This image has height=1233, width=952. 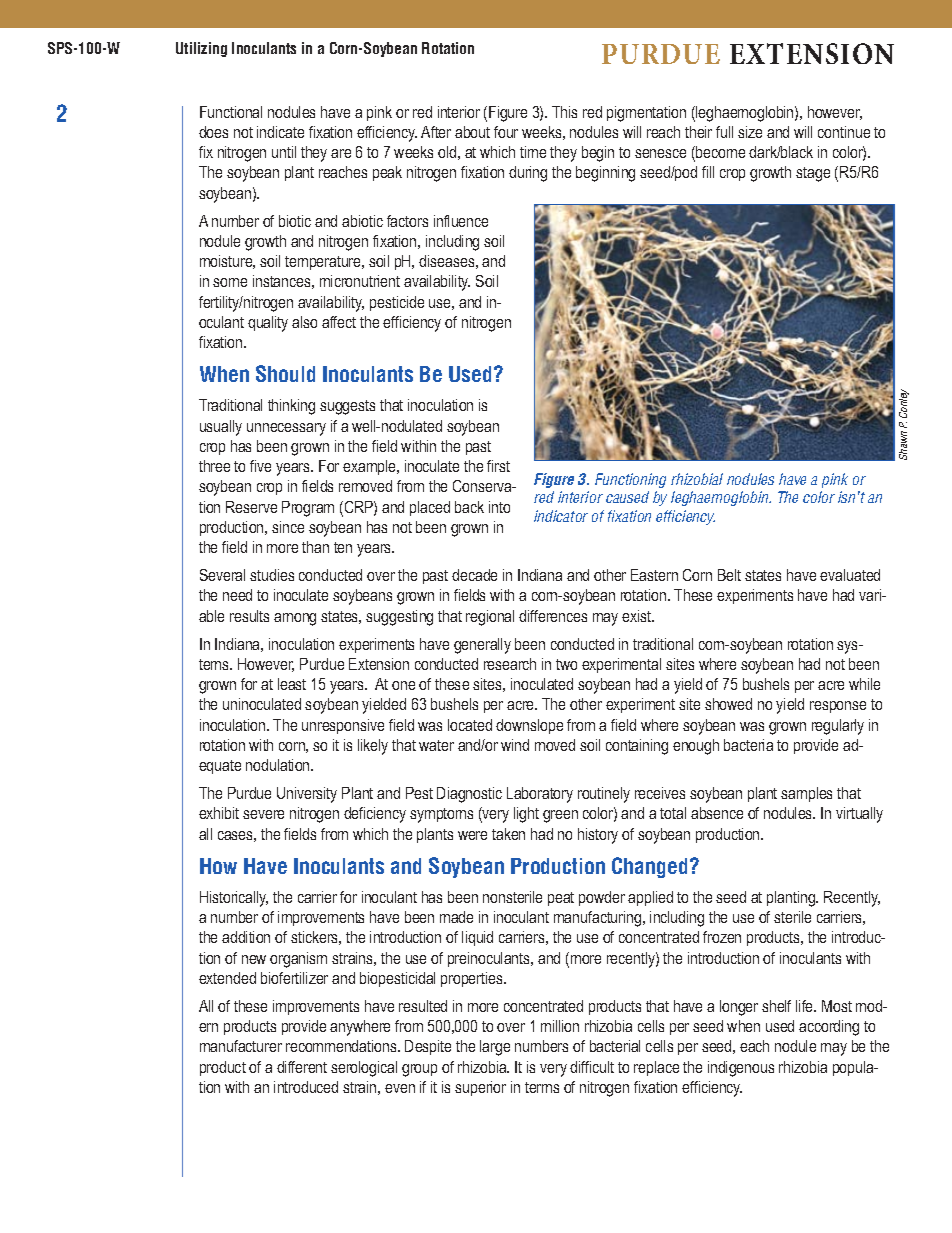 What do you see at coordinates (741, 1069) in the image?
I see `indigenous` at bounding box center [741, 1069].
